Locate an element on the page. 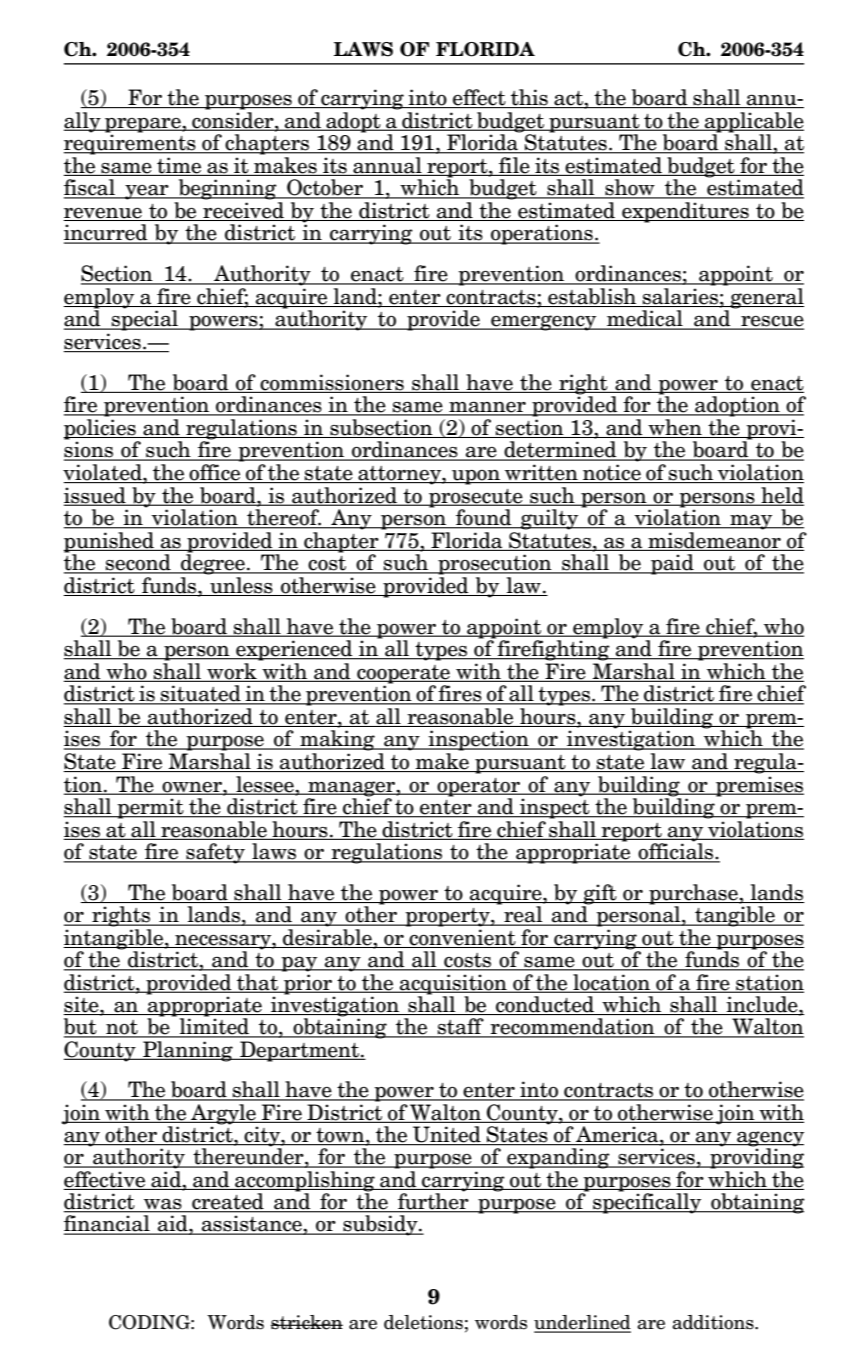 The image size is (868, 1372). safety is located at coordinates (215, 853).
